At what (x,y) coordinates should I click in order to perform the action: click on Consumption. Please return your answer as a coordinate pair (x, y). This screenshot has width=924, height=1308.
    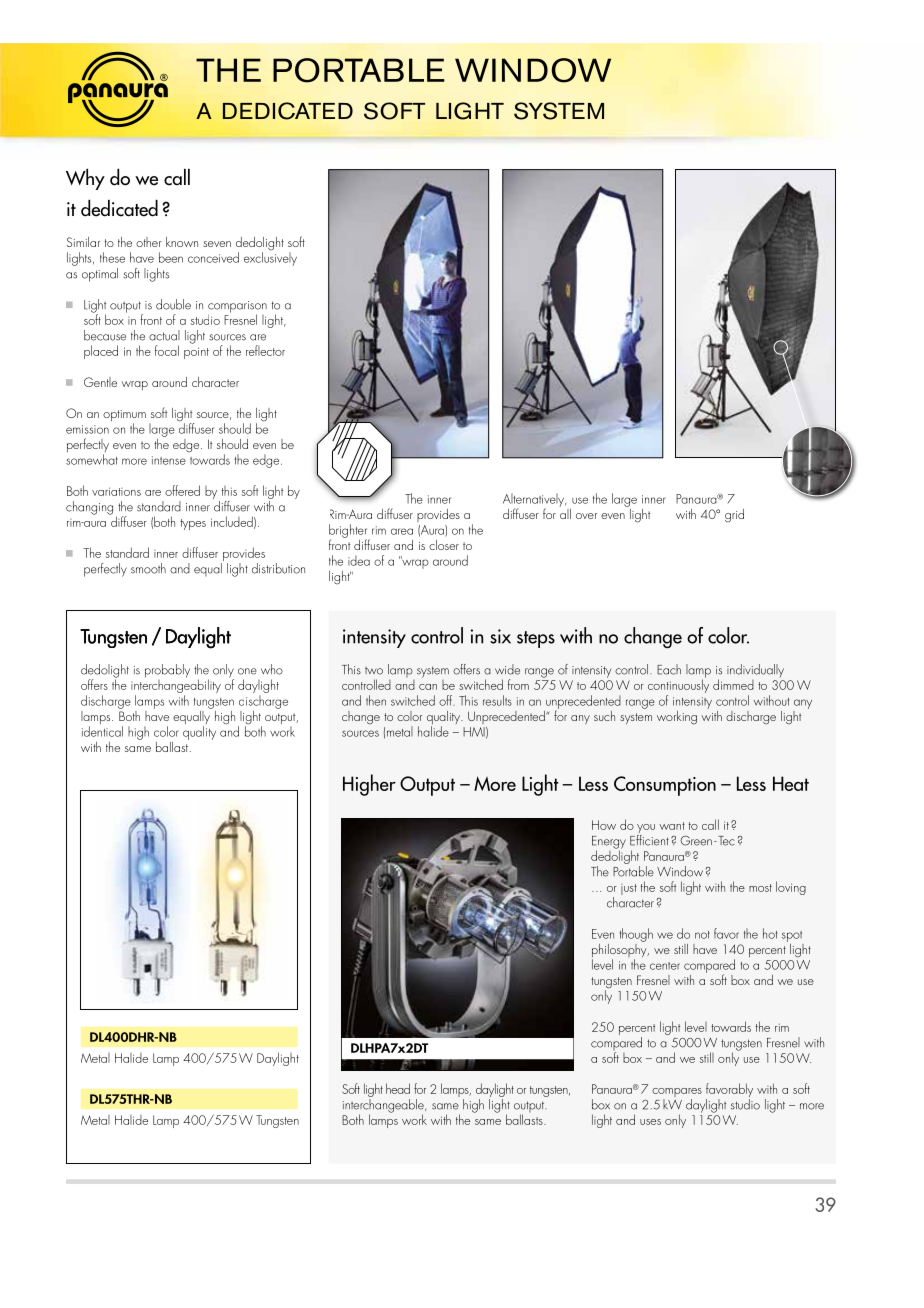
    Looking at the image, I should click on (665, 786).
